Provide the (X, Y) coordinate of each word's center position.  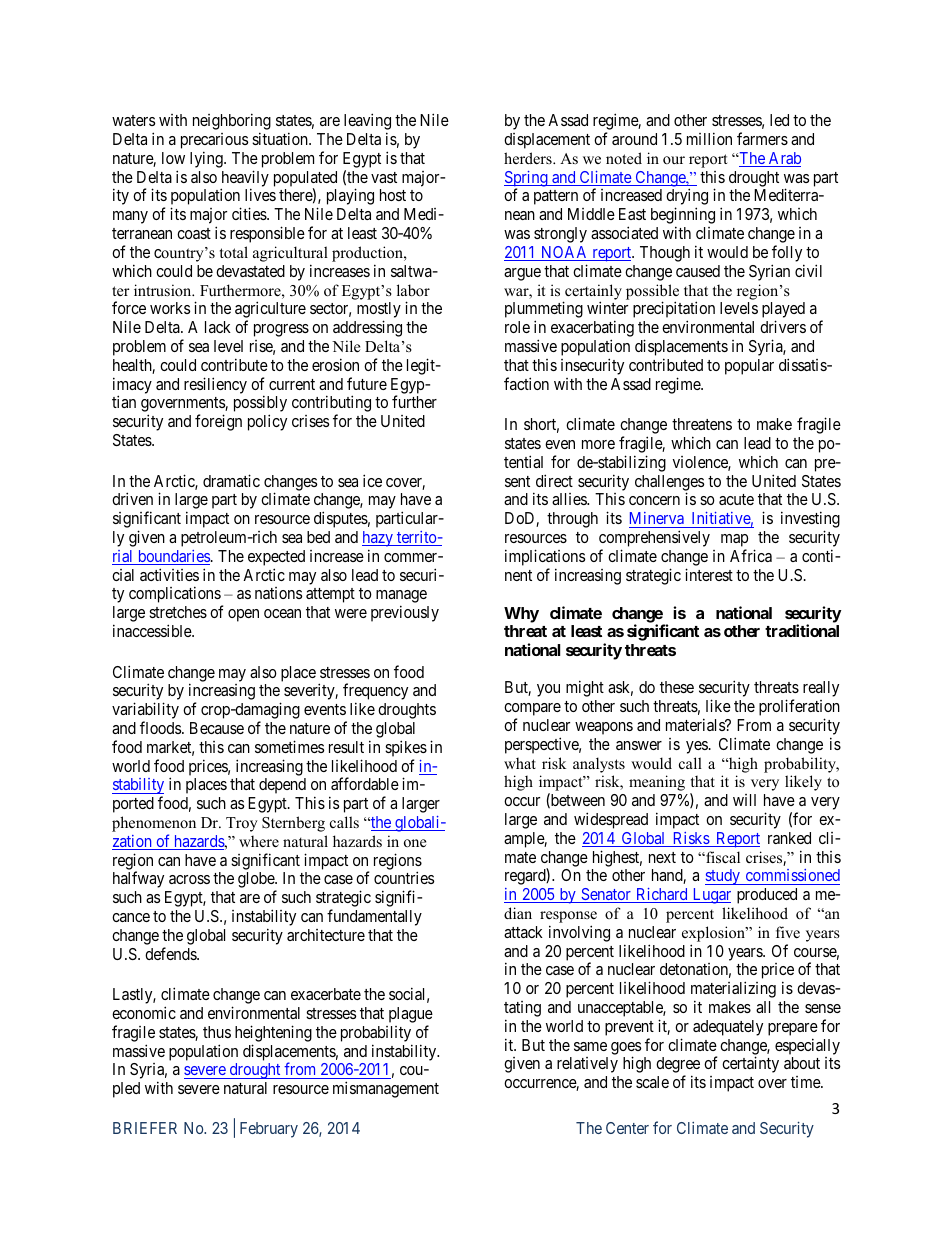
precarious (214, 142)
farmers (762, 138)
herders (529, 158)
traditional (802, 630)
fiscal (722, 857)
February (269, 1130)
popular (749, 367)
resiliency (215, 385)
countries (404, 877)
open (243, 615)
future (367, 383)
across (189, 879)
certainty (750, 1064)
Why (521, 615)
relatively (587, 1065)
